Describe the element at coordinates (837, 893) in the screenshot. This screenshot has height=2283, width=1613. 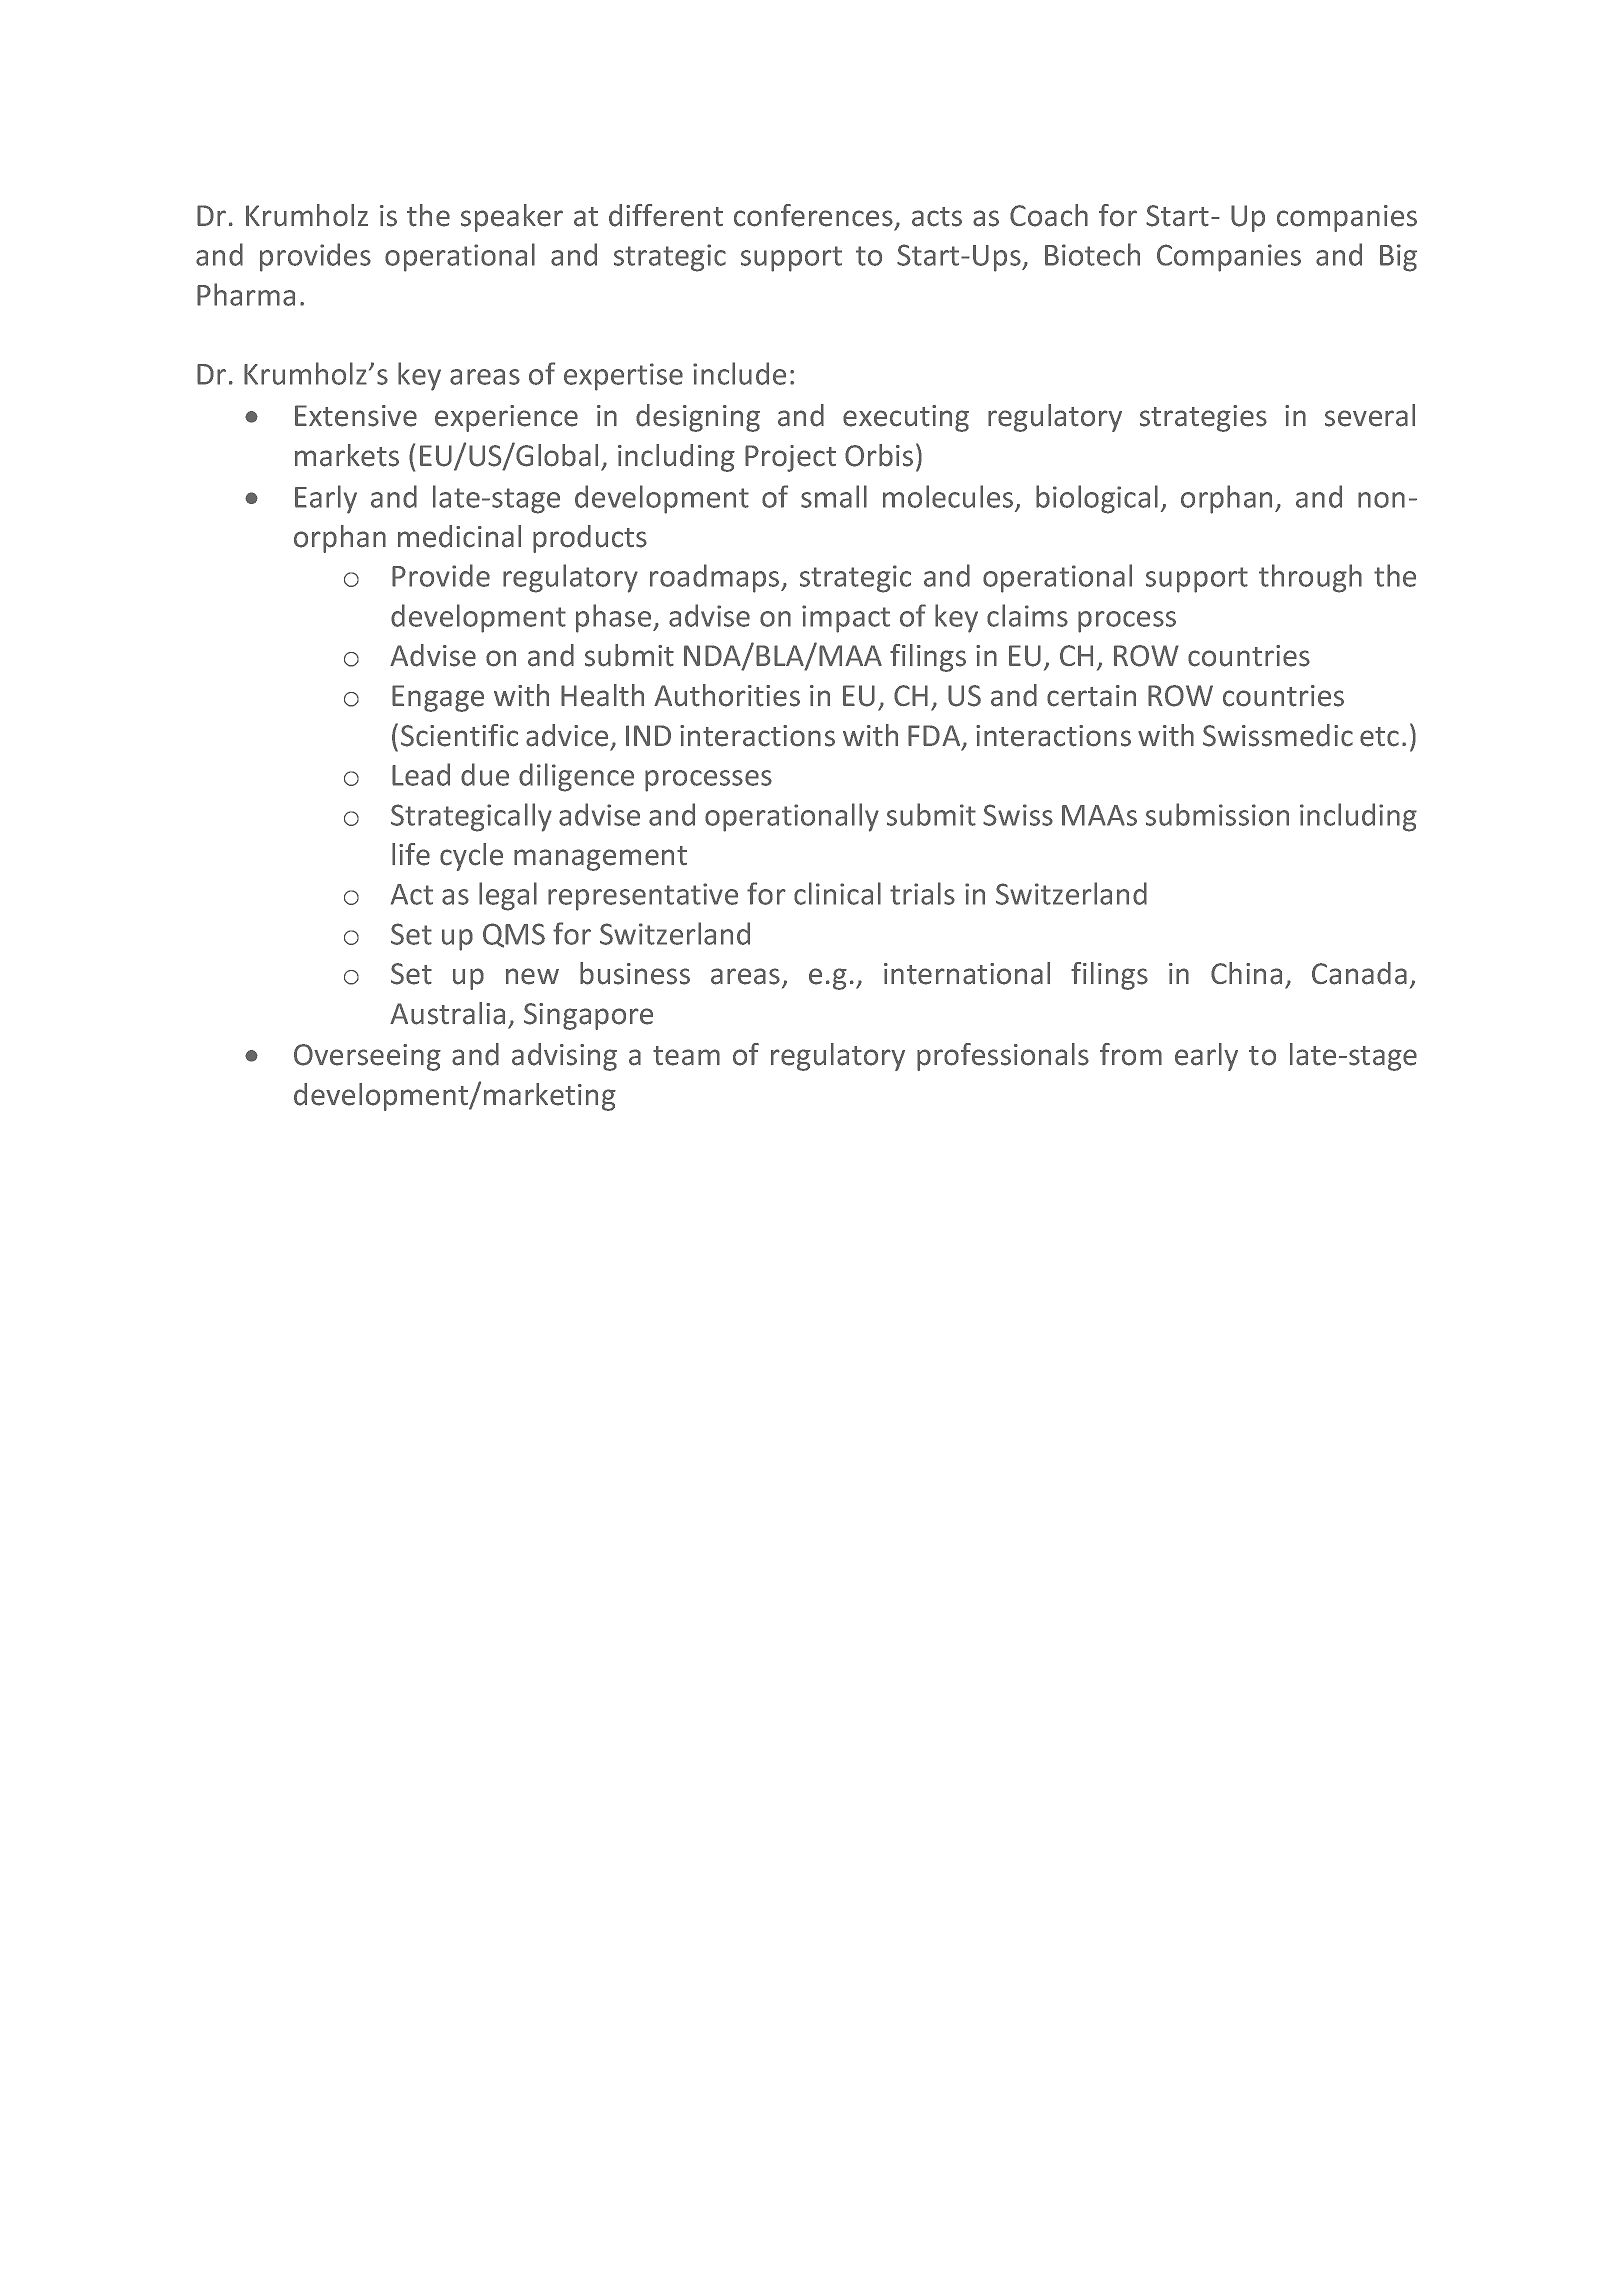
I see `clinical` at that location.
